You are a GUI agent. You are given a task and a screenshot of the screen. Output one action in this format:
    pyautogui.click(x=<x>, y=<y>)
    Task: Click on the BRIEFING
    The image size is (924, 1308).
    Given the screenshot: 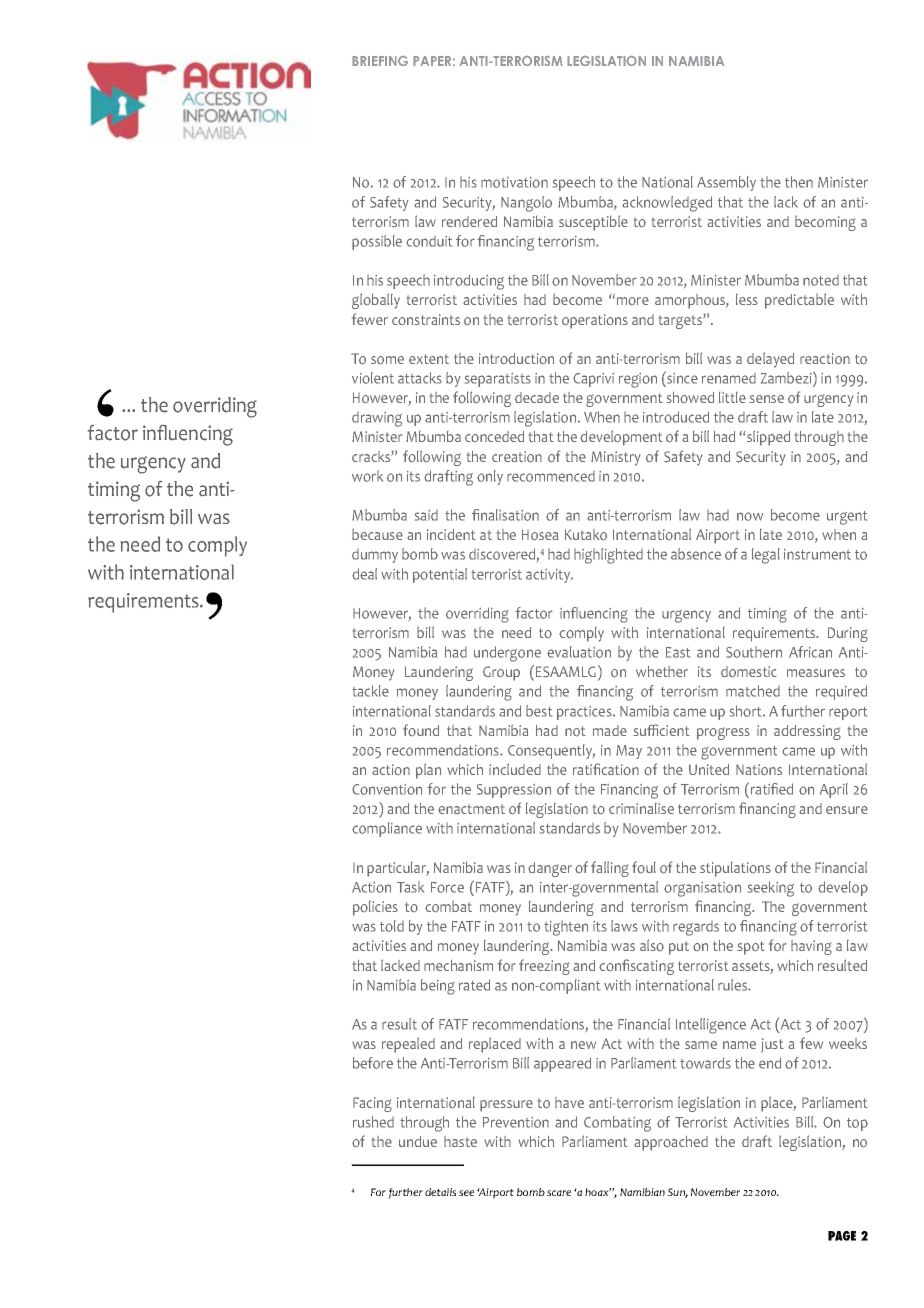 What is the action you would take?
    pyautogui.click(x=380, y=60)
